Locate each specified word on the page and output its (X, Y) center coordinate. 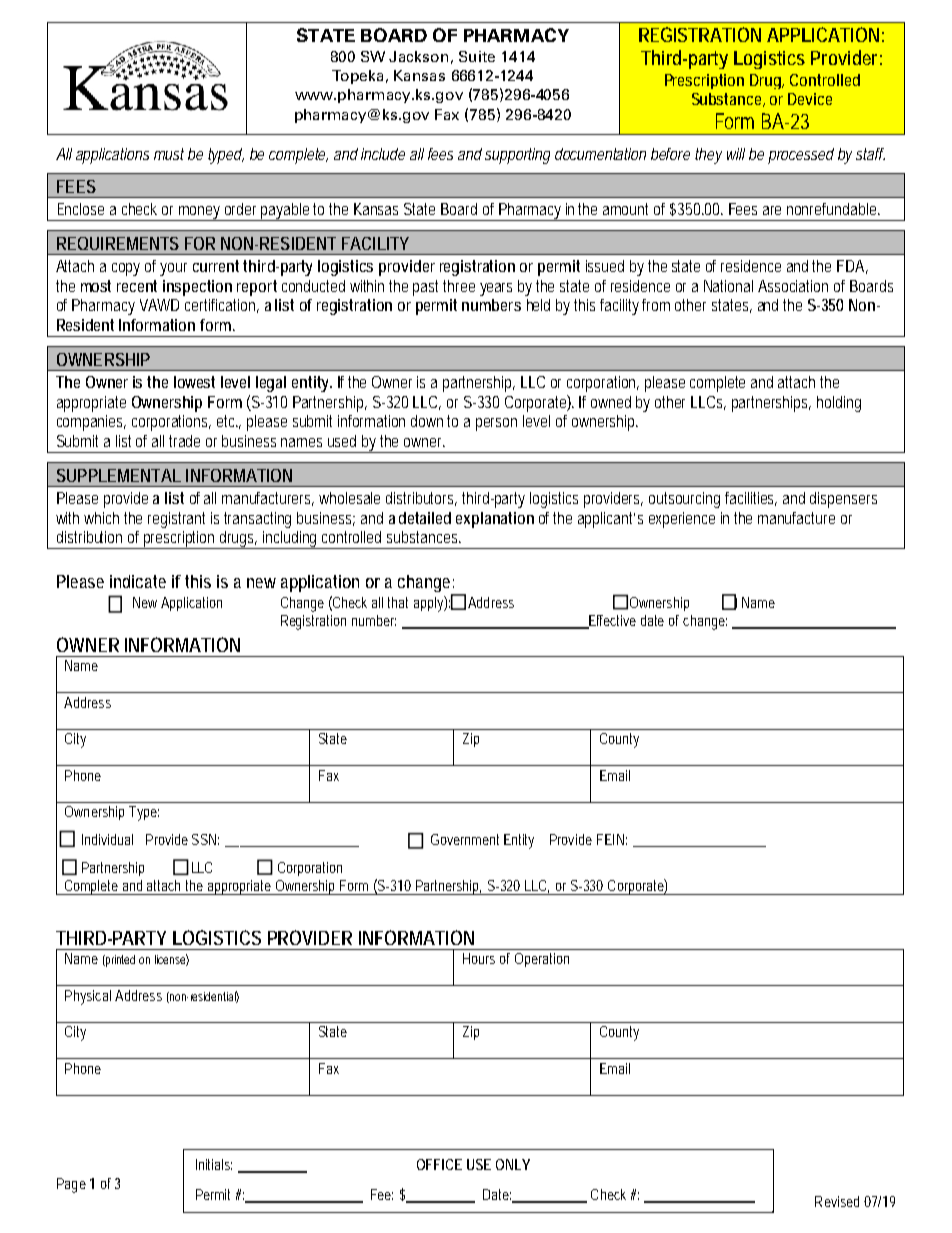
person (496, 424)
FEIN (612, 839)
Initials (214, 1164)
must (169, 154)
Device (810, 99)
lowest (194, 382)
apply (430, 604)
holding (839, 404)
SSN (205, 839)
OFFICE (439, 1164)
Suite (477, 56)
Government (465, 839)
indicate (138, 581)
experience (682, 520)
